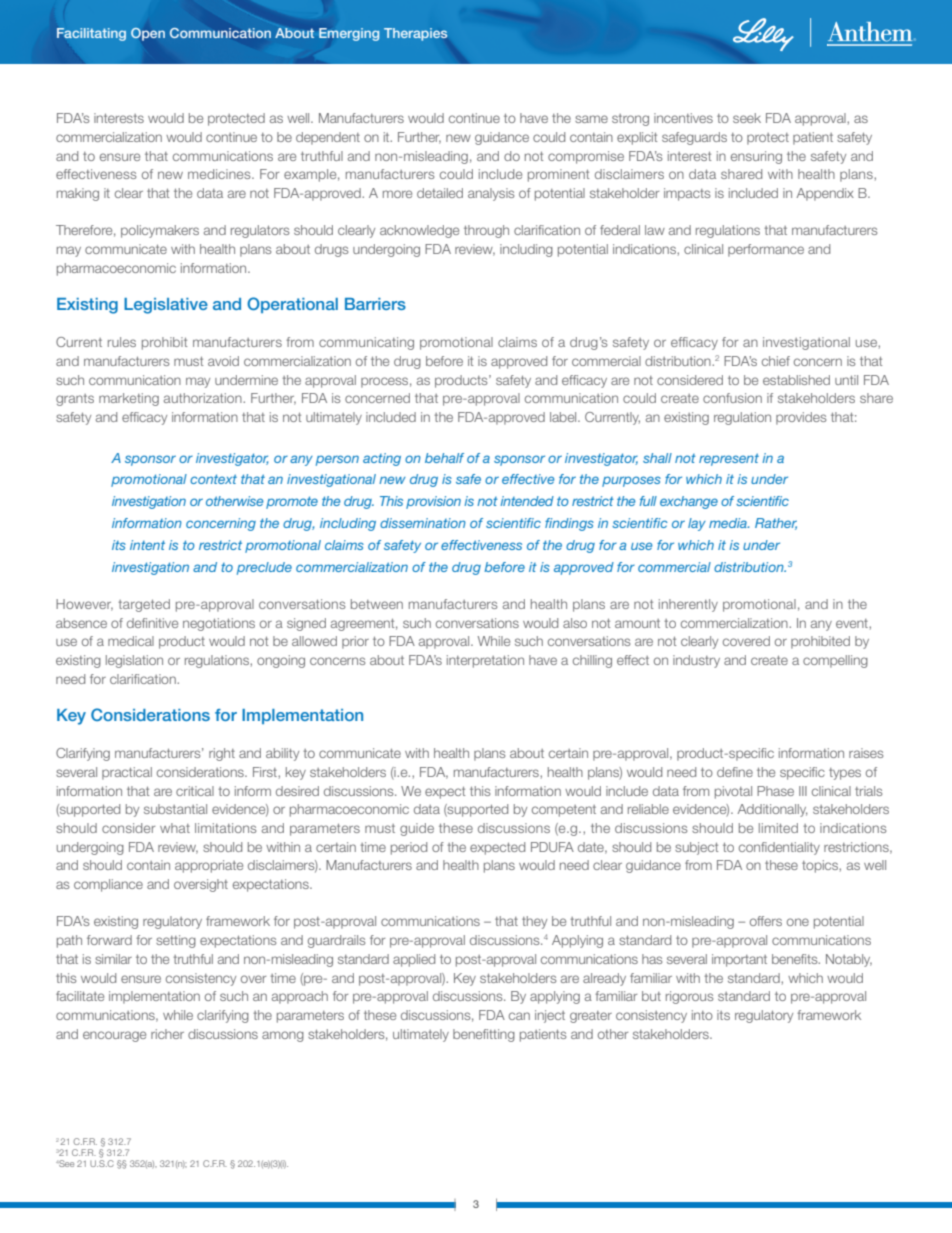 Image resolution: width=952 pixels, height=1233 pixels. Describe the element at coordinates (127, 773) in the screenshot. I see `practical` at that location.
